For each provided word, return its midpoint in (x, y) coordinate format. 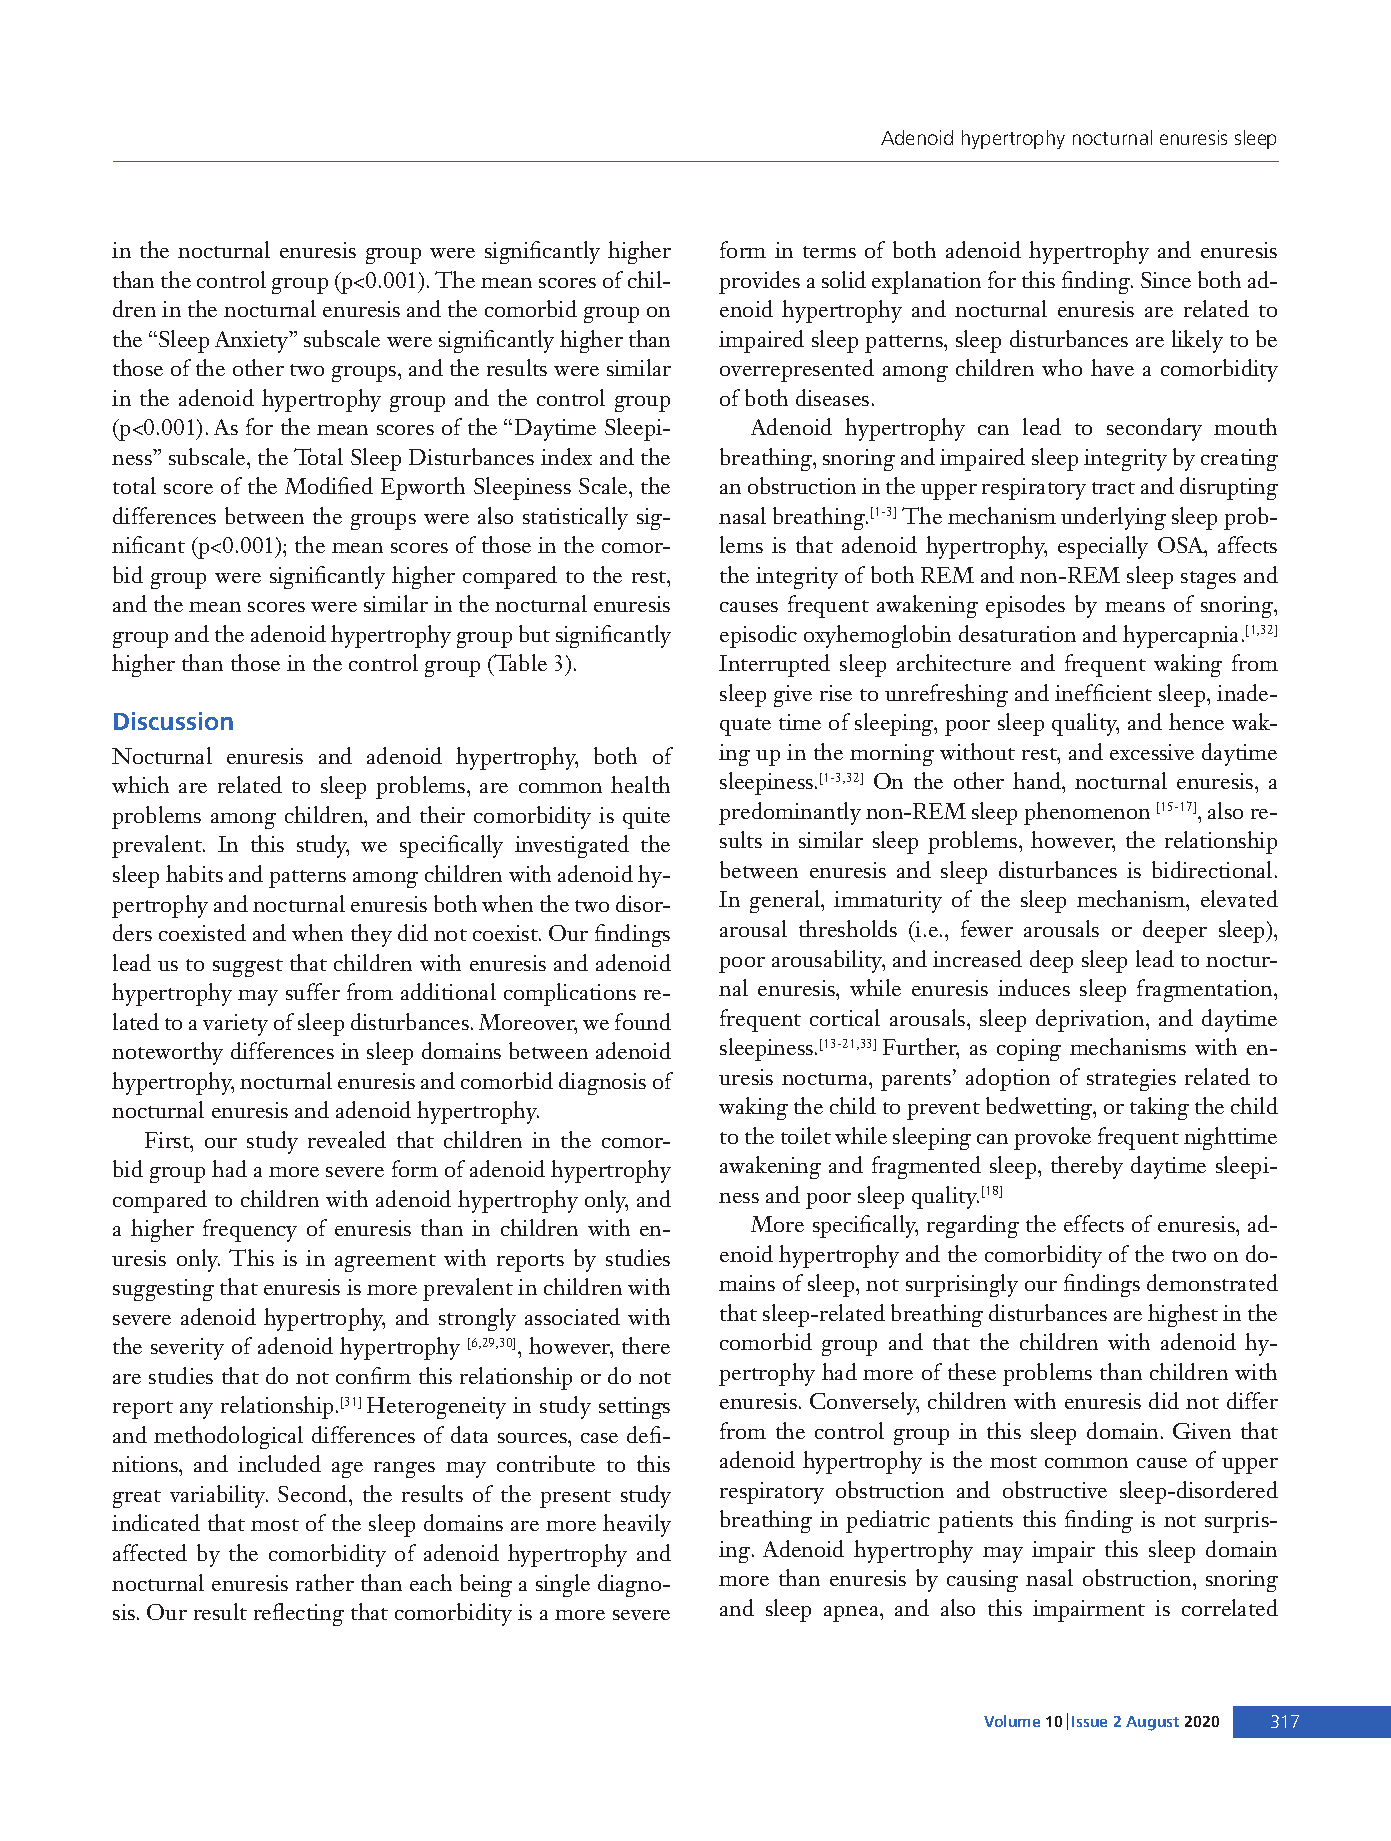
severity (187, 1349)
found (643, 1021)
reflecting (299, 1614)
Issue (1089, 1721)
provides (759, 282)
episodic (758, 636)
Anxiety (253, 342)
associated (572, 1316)
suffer (313, 991)
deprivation (1091, 1020)
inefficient (1103, 692)
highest (1183, 1315)
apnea (852, 1614)
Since (1166, 280)
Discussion (173, 721)
